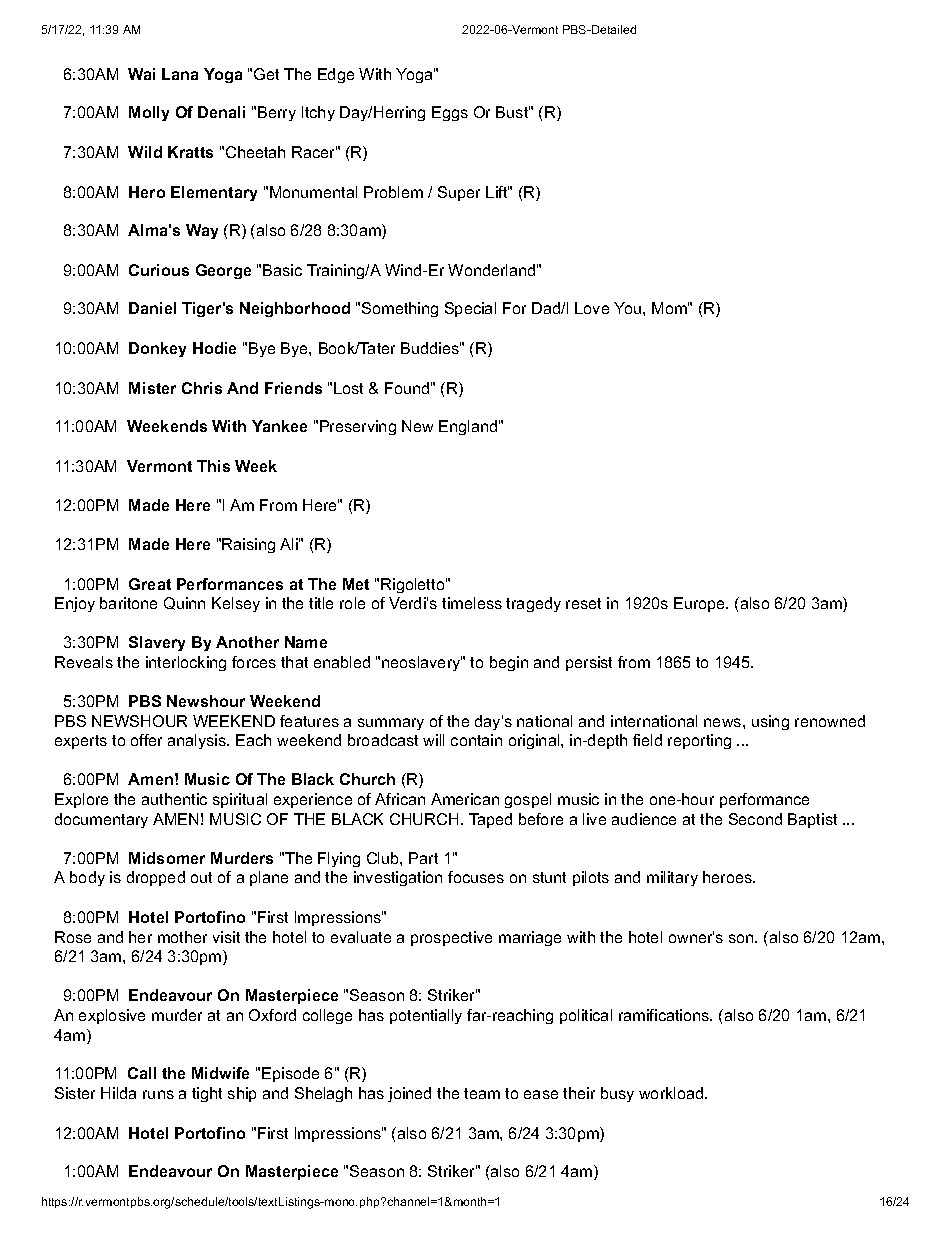 This screenshot has width=952, height=1233. What do you see at coordinates (472, 603) in the screenshot?
I see `timeless` at bounding box center [472, 603].
